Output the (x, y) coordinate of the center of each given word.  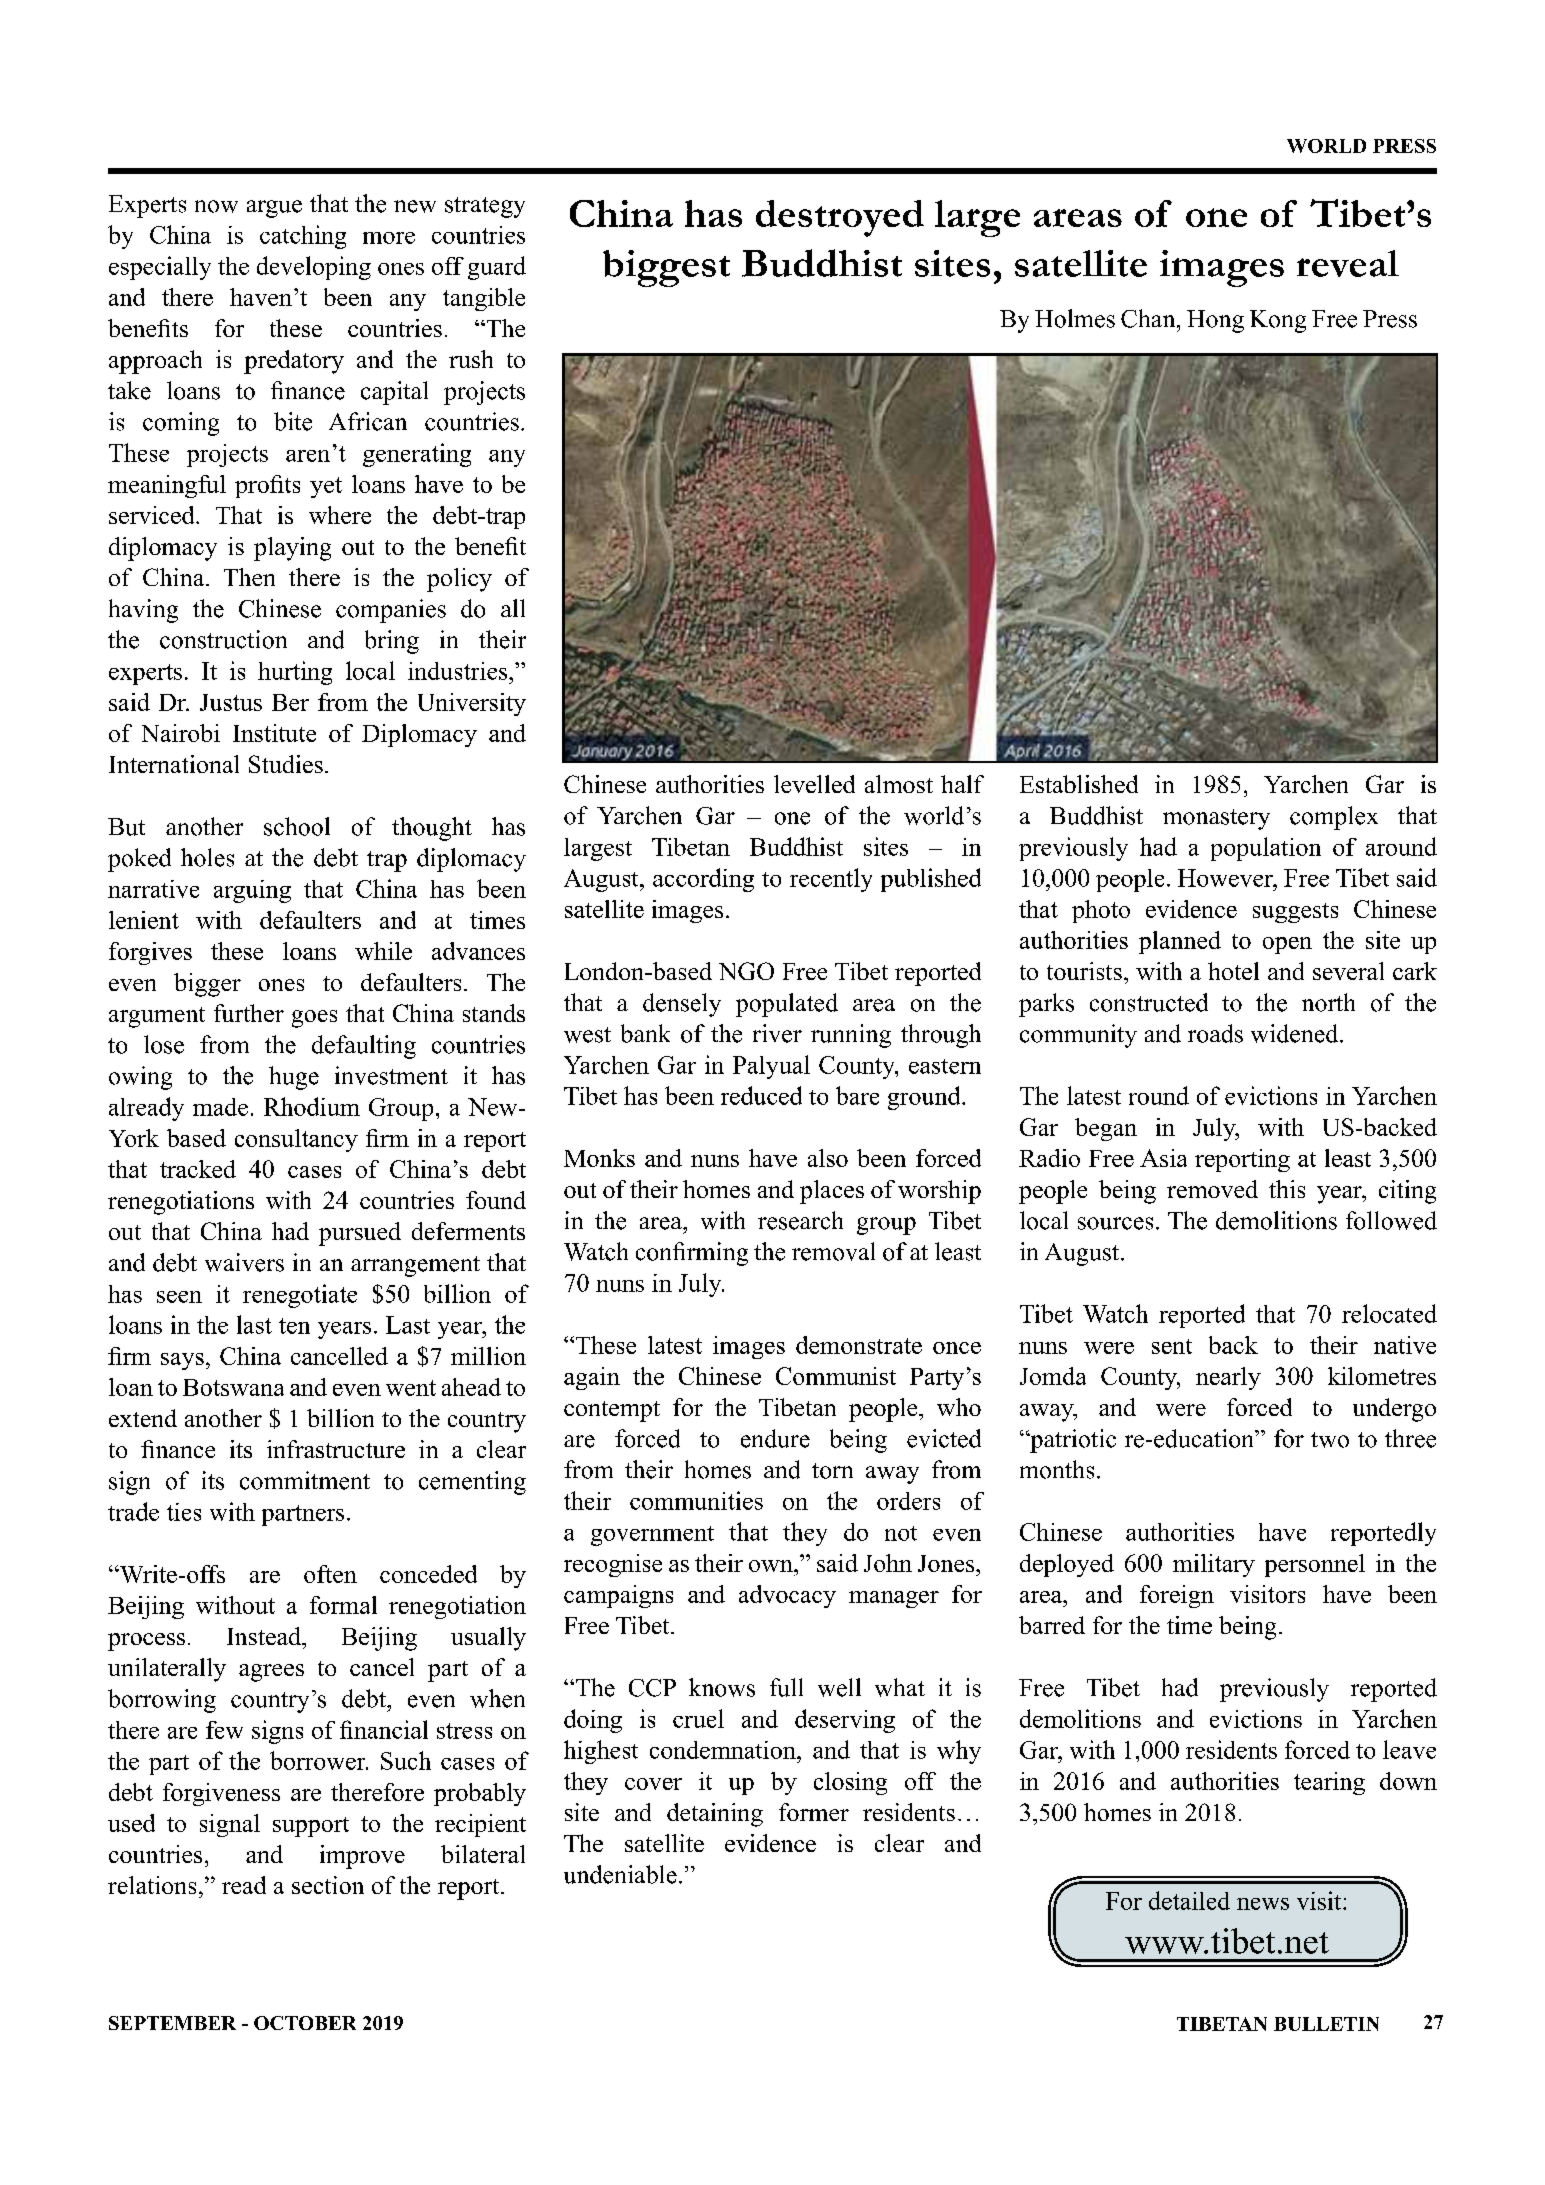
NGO (746, 971)
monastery (1216, 819)
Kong (1278, 321)
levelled (814, 784)
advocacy (787, 1596)
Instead (265, 1636)
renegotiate (300, 1296)
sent (1172, 1346)
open (1287, 945)
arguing (252, 891)
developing (314, 268)
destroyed (840, 218)
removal (833, 1251)
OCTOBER (305, 2023)
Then (249, 577)
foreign (1177, 1596)
